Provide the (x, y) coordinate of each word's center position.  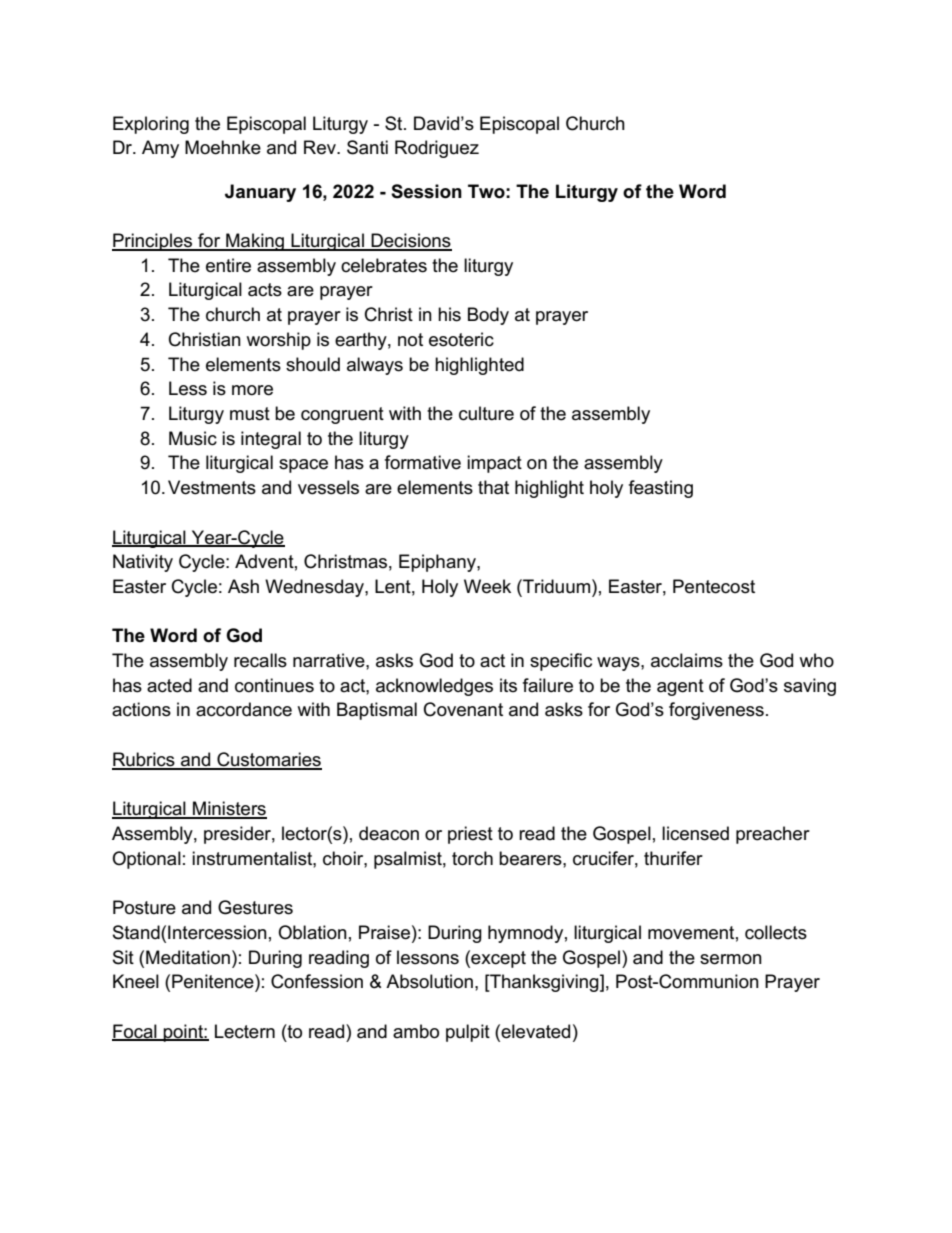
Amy (160, 149)
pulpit (468, 1033)
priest (470, 835)
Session (426, 191)
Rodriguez (437, 149)
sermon (731, 959)
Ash (243, 586)
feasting (661, 489)
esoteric (461, 339)
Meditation (188, 957)
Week (487, 586)
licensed (695, 833)
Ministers (229, 809)
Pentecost (714, 586)
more (252, 390)
